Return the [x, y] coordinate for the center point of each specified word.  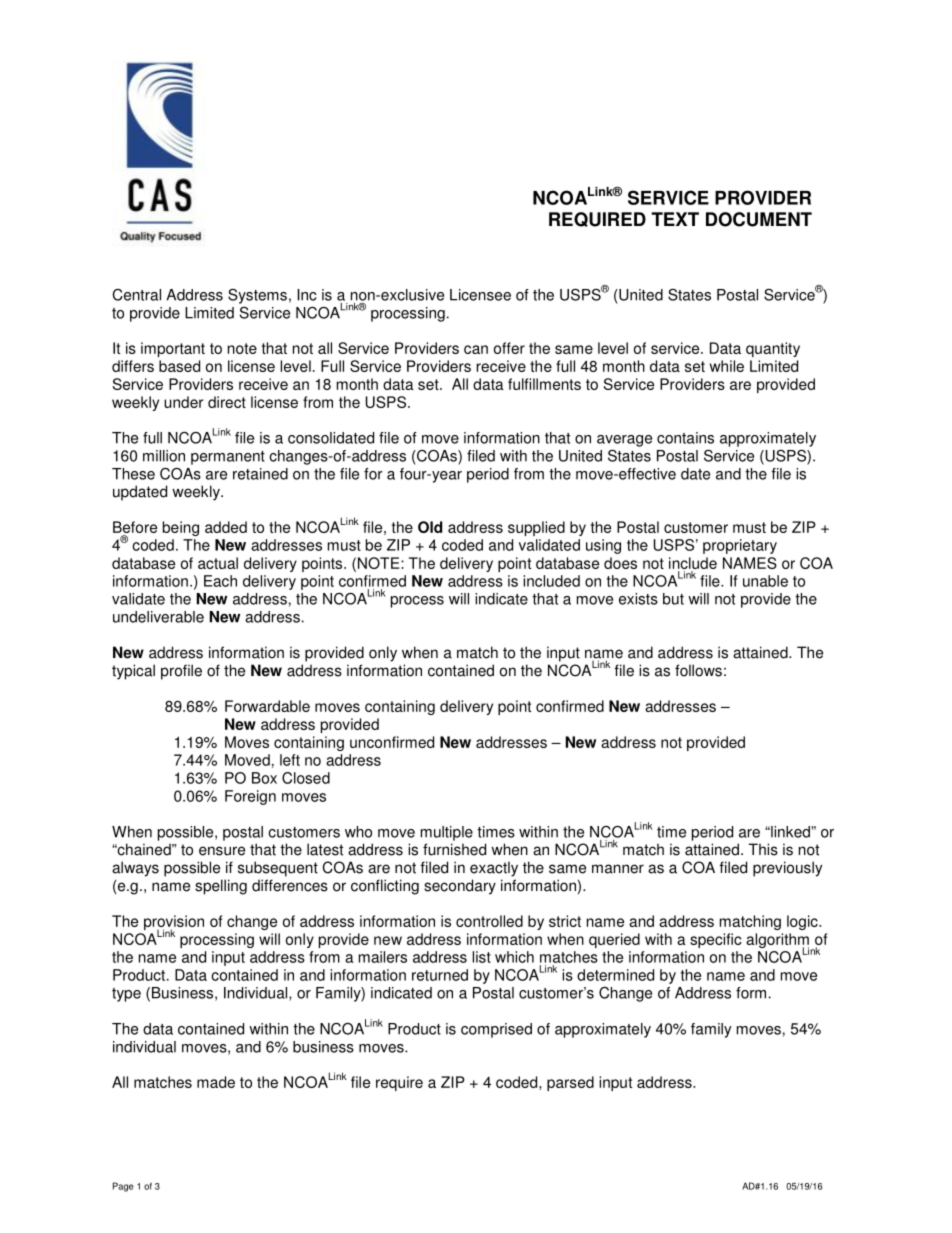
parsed [570, 1083]
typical [133, 672]
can [476, 349]
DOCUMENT [759, 219]
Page [123, 1187]
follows [698, 670]
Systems [257, 296]
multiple [447, 833]
